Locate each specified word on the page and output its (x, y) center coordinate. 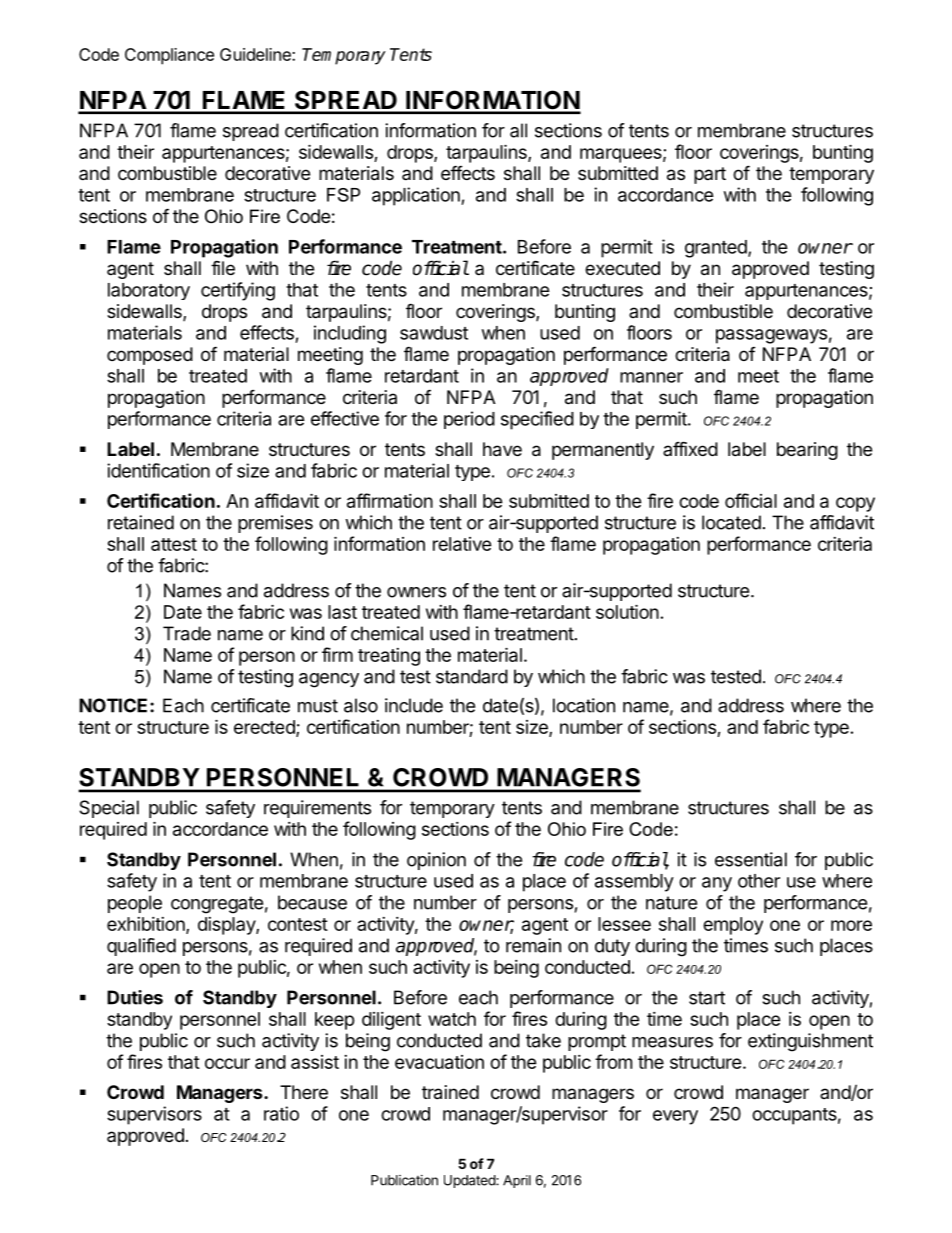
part (710, 175)
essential (751, 859)
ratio (281, 1113)
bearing (807, 451)
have (502, 449)
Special (109, 809)
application (417, 196)
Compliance (169, 56)
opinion (436, 861)
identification (158, 470)
